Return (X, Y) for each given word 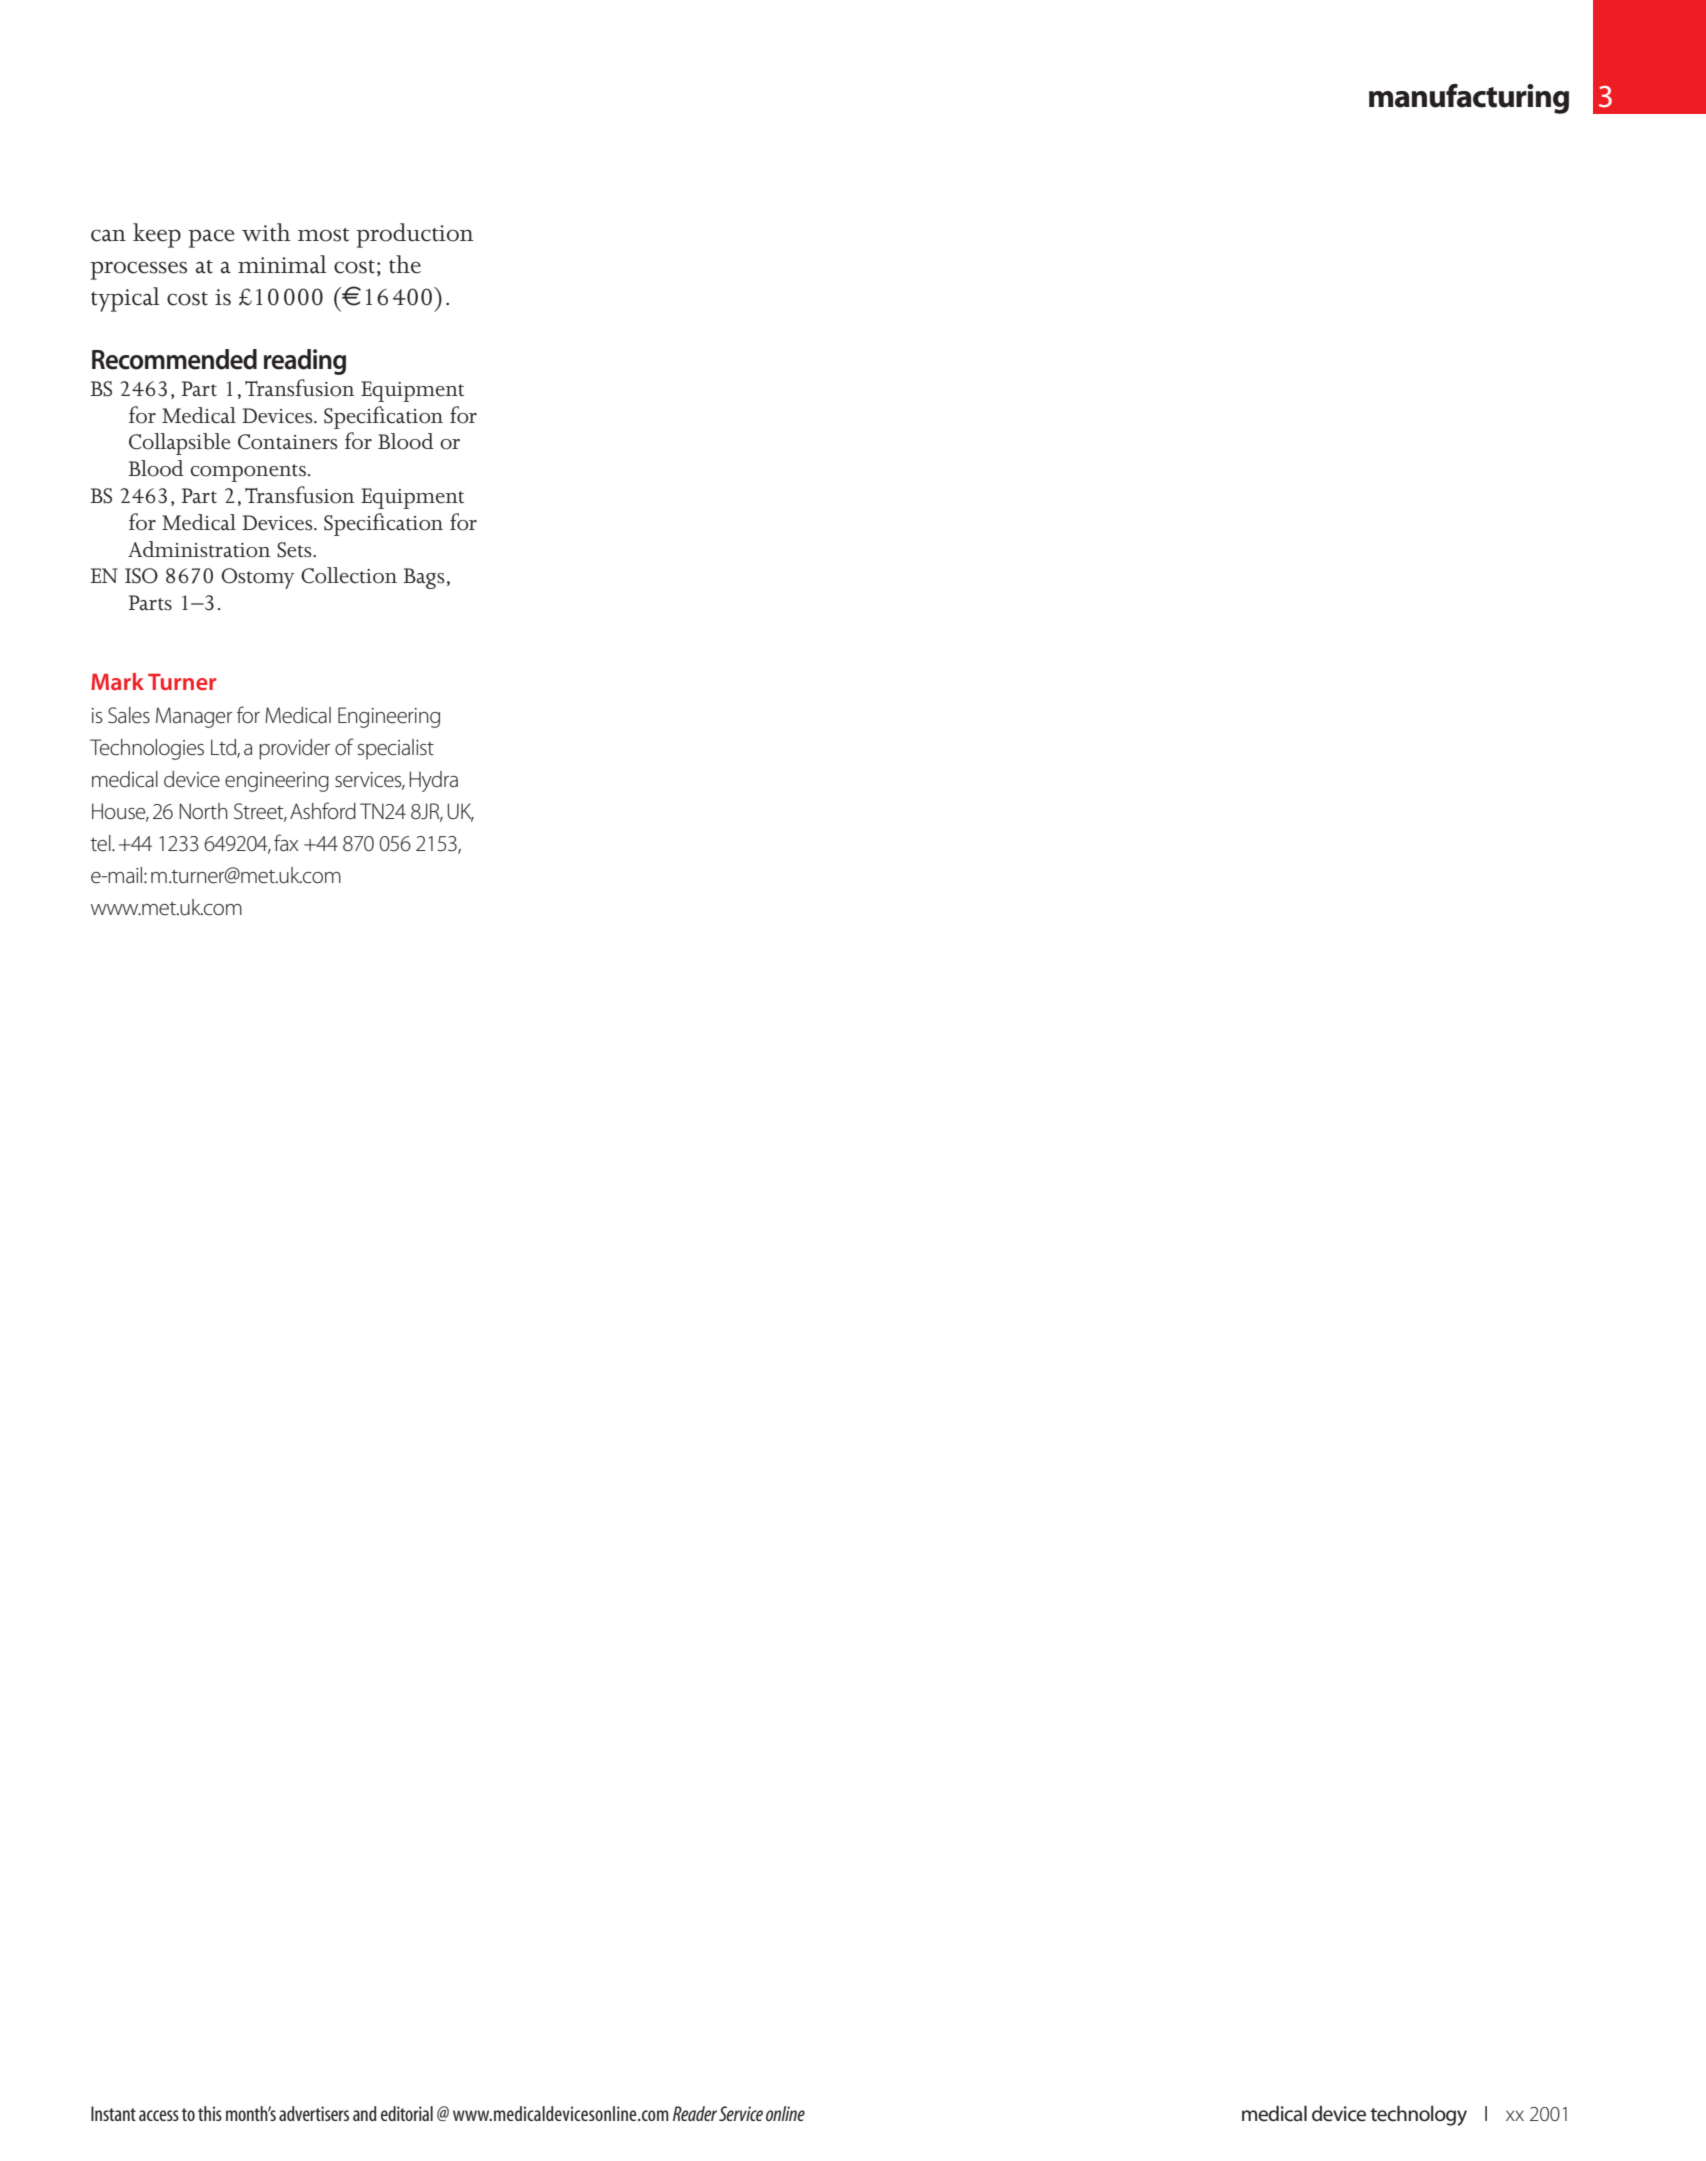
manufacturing (1469, 99)
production (414, 235)
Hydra (433, 781)
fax (286, 843)
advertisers (314, 2113)
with (266, 232)
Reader (695, 2113)
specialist (396, 749)
